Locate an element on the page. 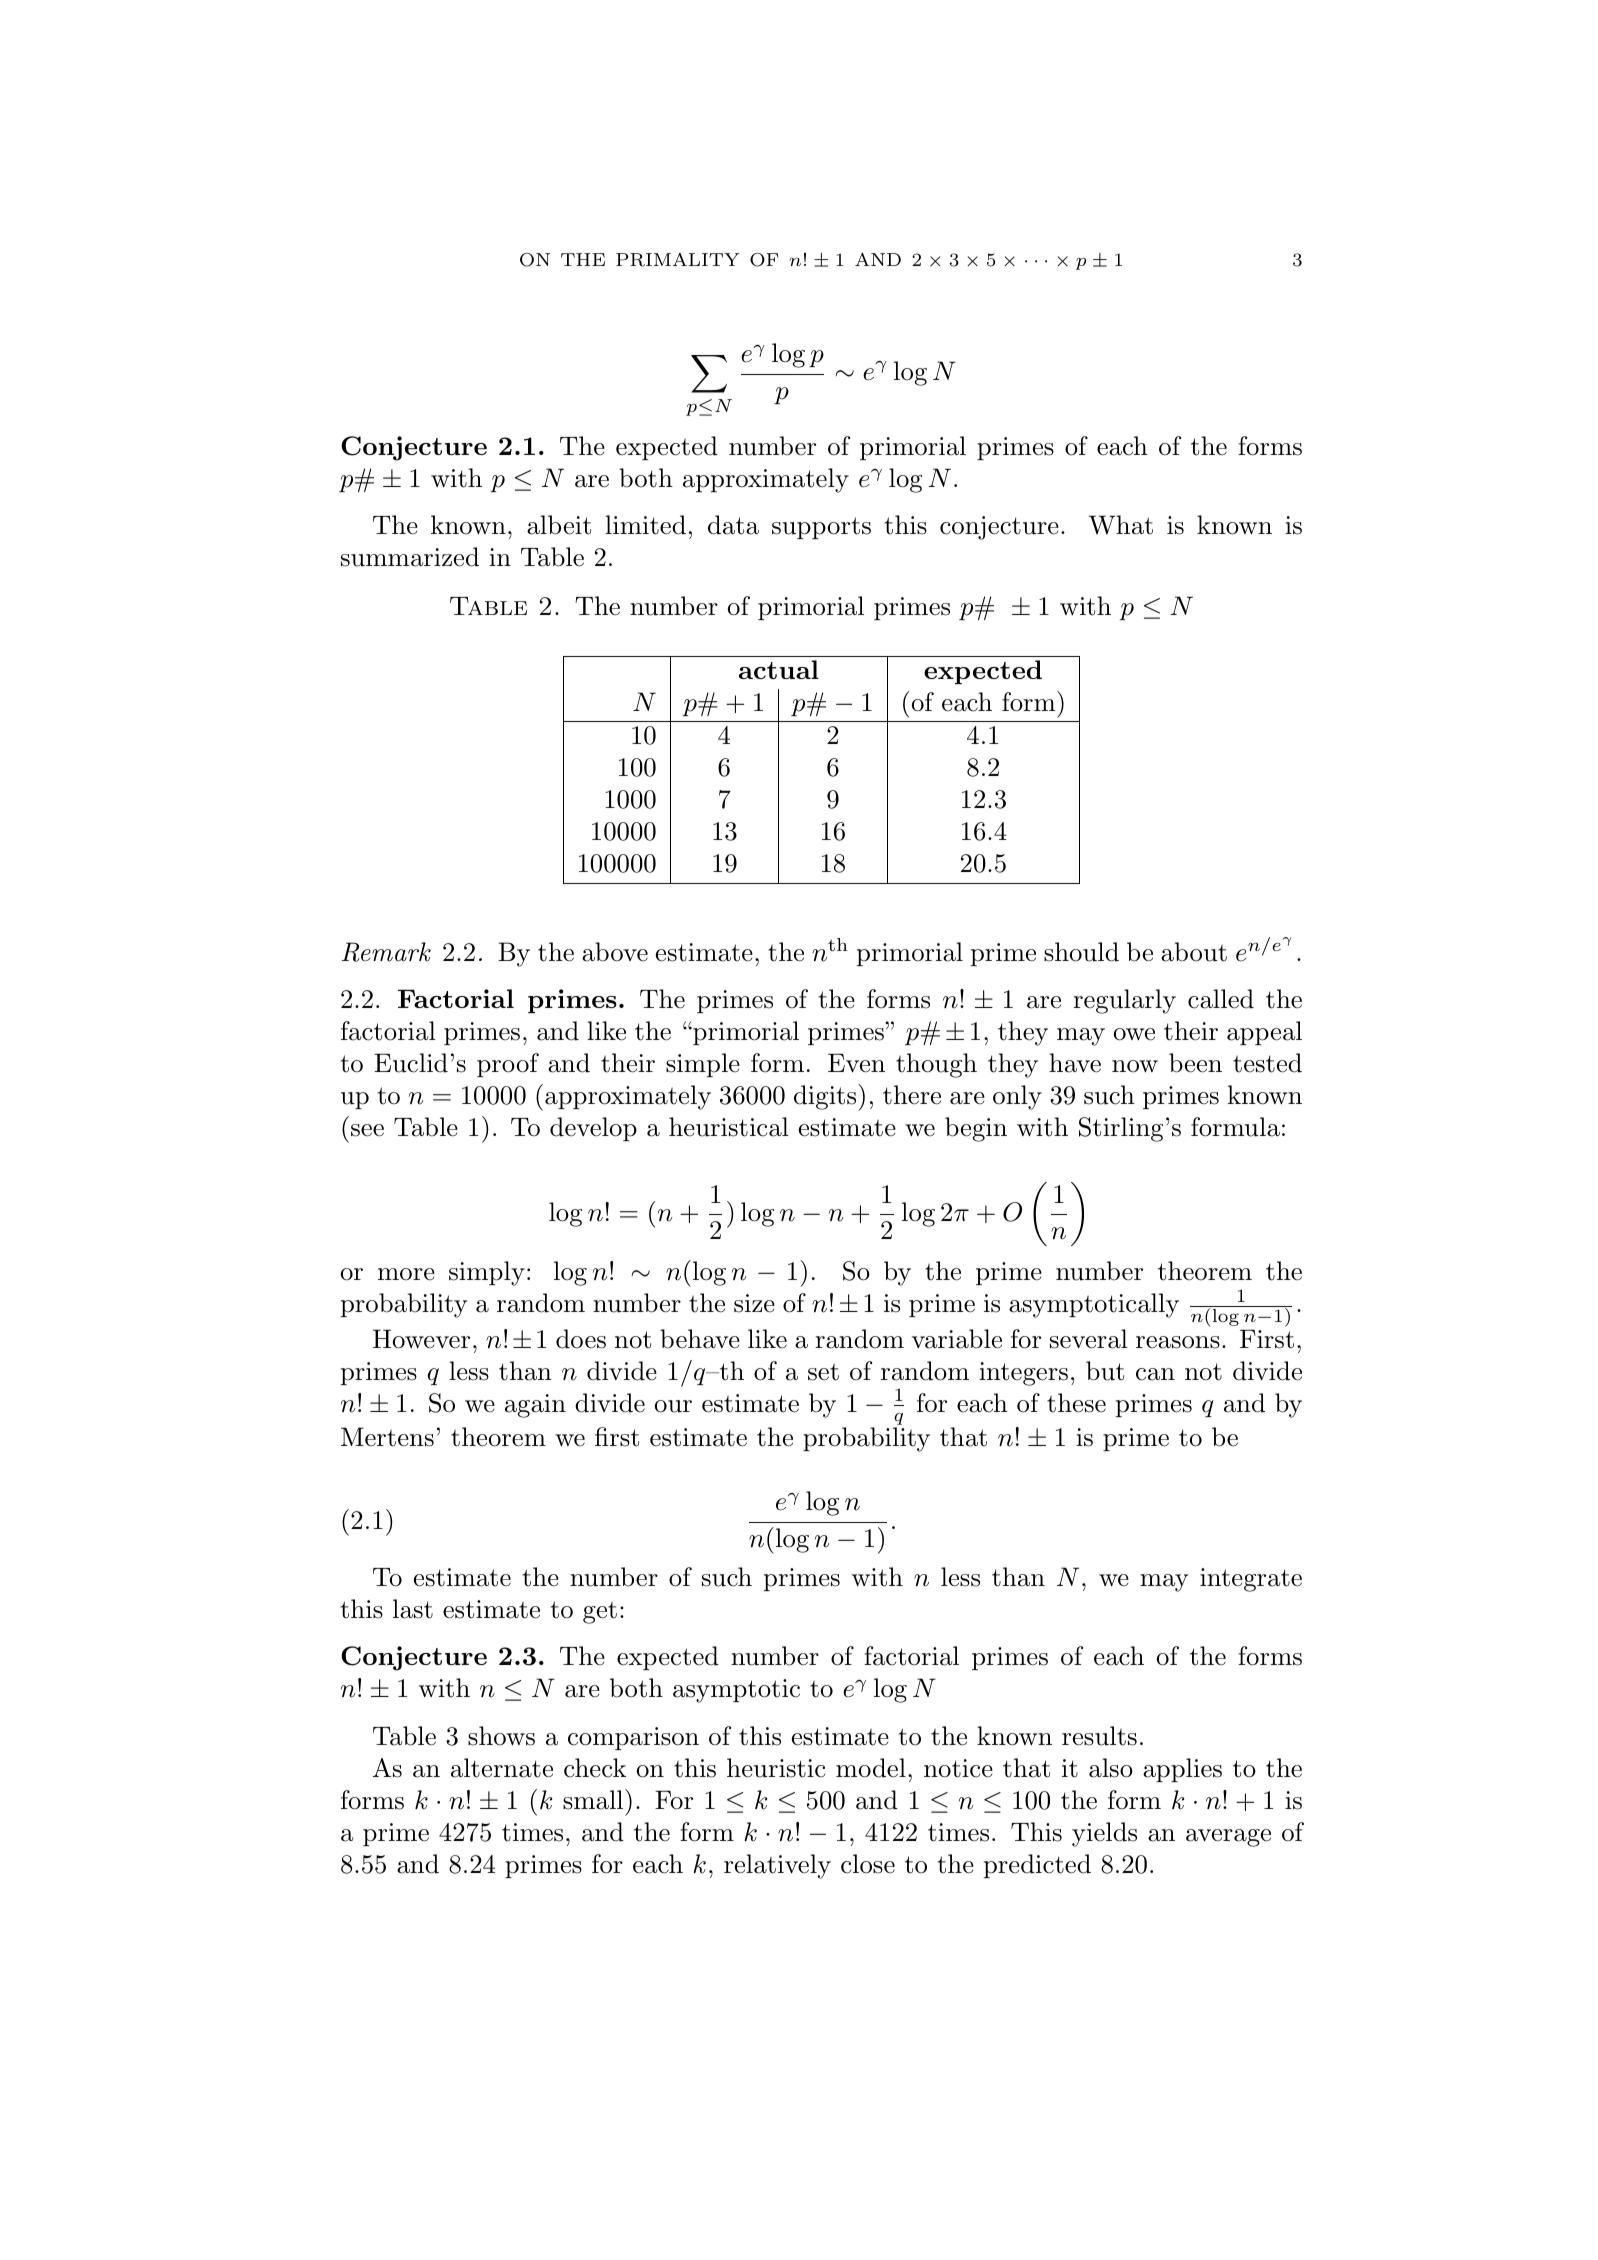  alternate is located at coordinates (502, 1768).
